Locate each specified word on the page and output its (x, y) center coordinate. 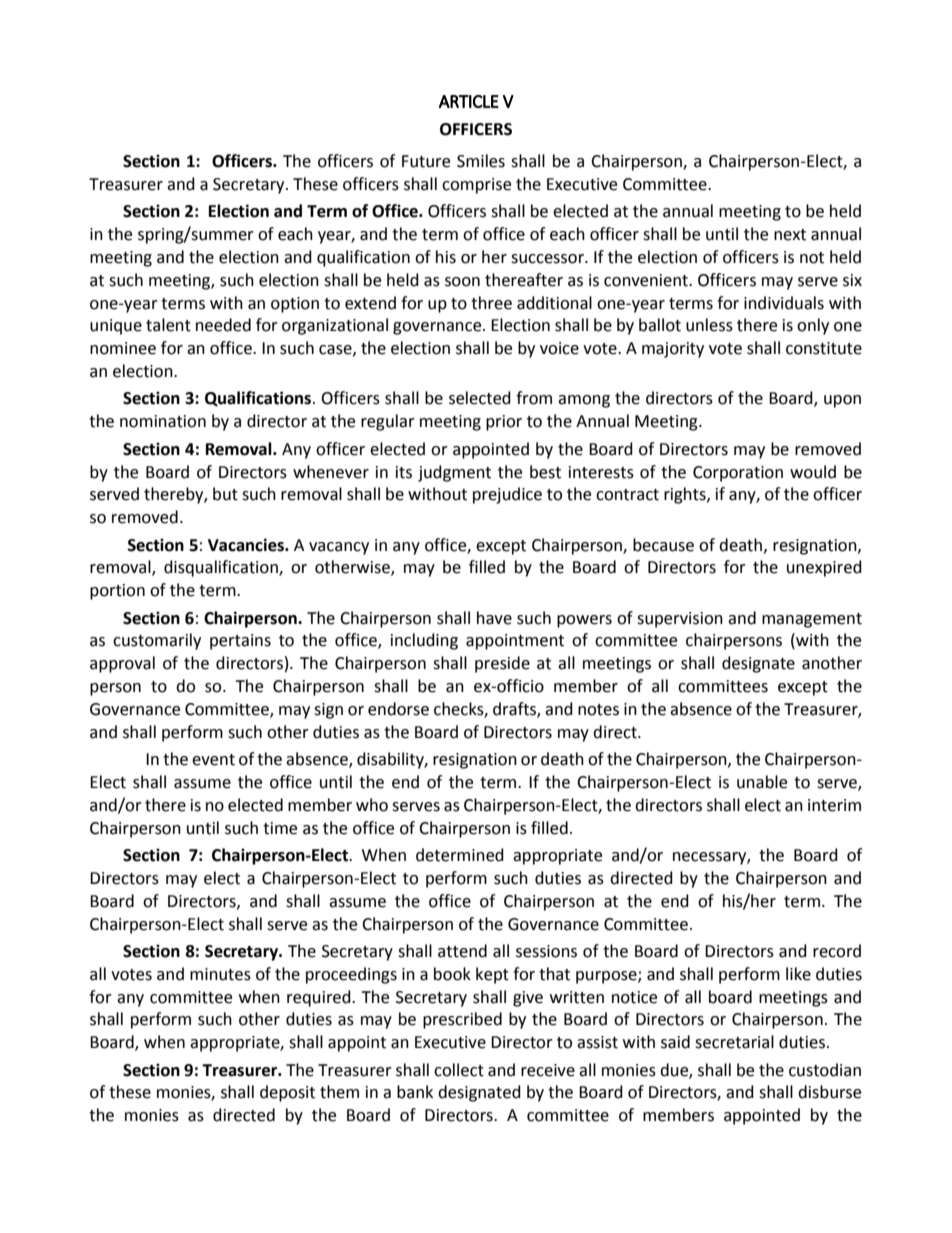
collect (459, 1070)
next (790, 235)
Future (426, 161)
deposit (287, 1093)
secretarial (734, 1042)
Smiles (481, 161)
